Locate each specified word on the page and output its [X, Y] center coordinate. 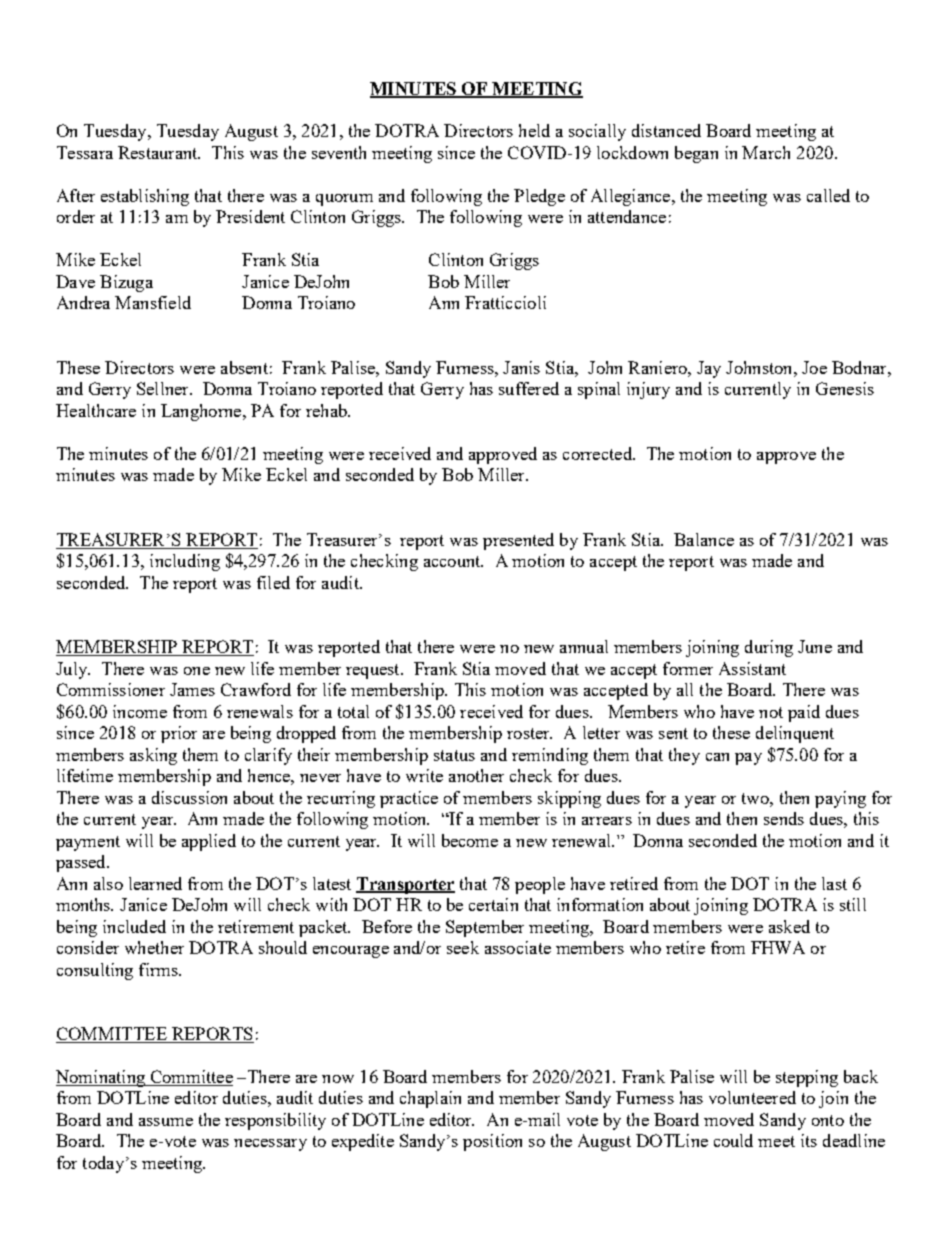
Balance [704, 539]
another [476, 775]
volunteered [752, 1097]
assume [166, 1122]
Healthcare [96, 410]
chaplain [430, 1099]
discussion [189, 797]
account [453, 561]
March [766, 152]
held [534, 130]
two [756, 798]
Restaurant [159, 152]
